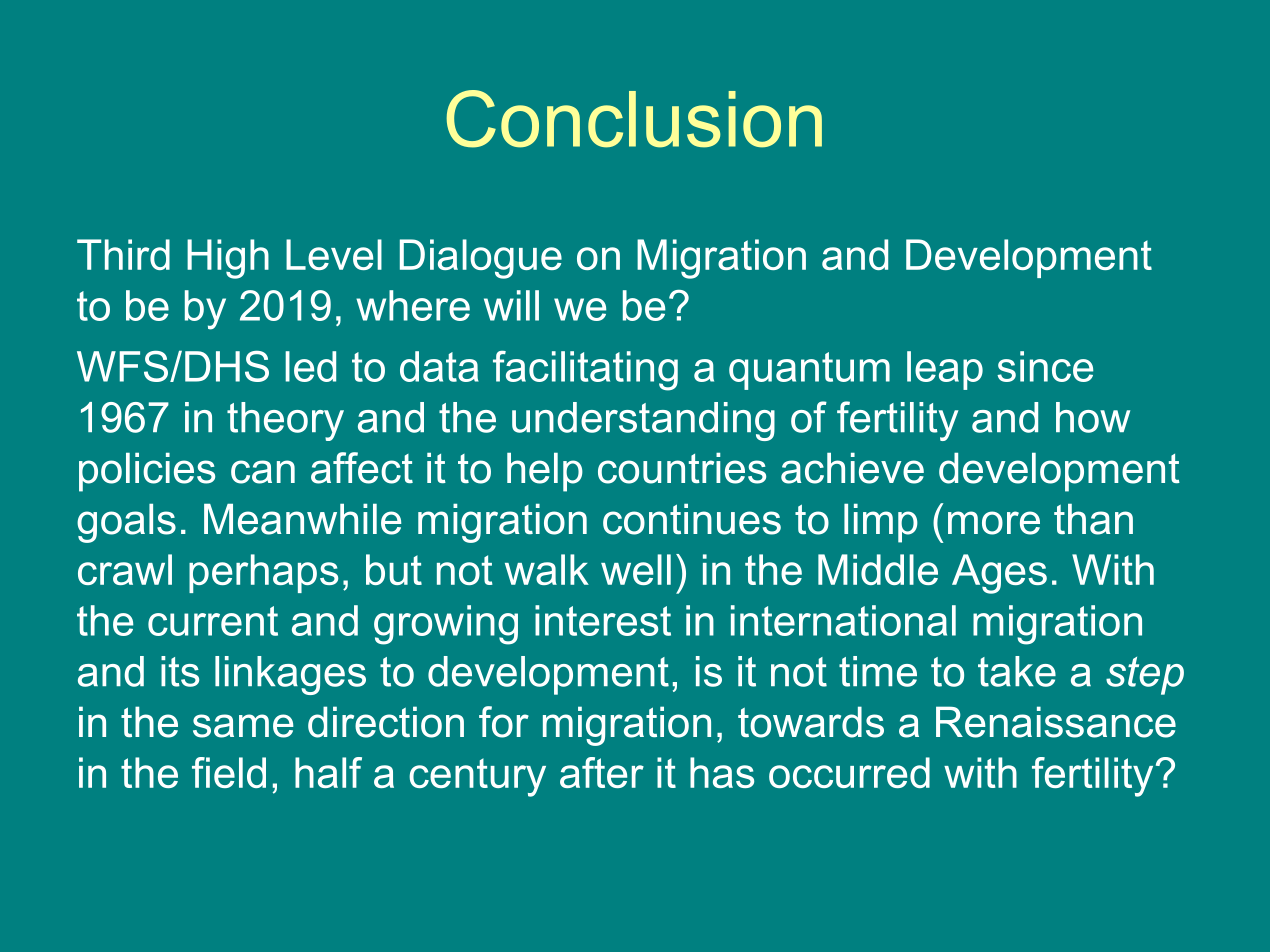 The width and height of the image is (1270, 952). What do you see at coordinates (636, 569) in the image?
I see `well` at bounding box center [636, 569].
